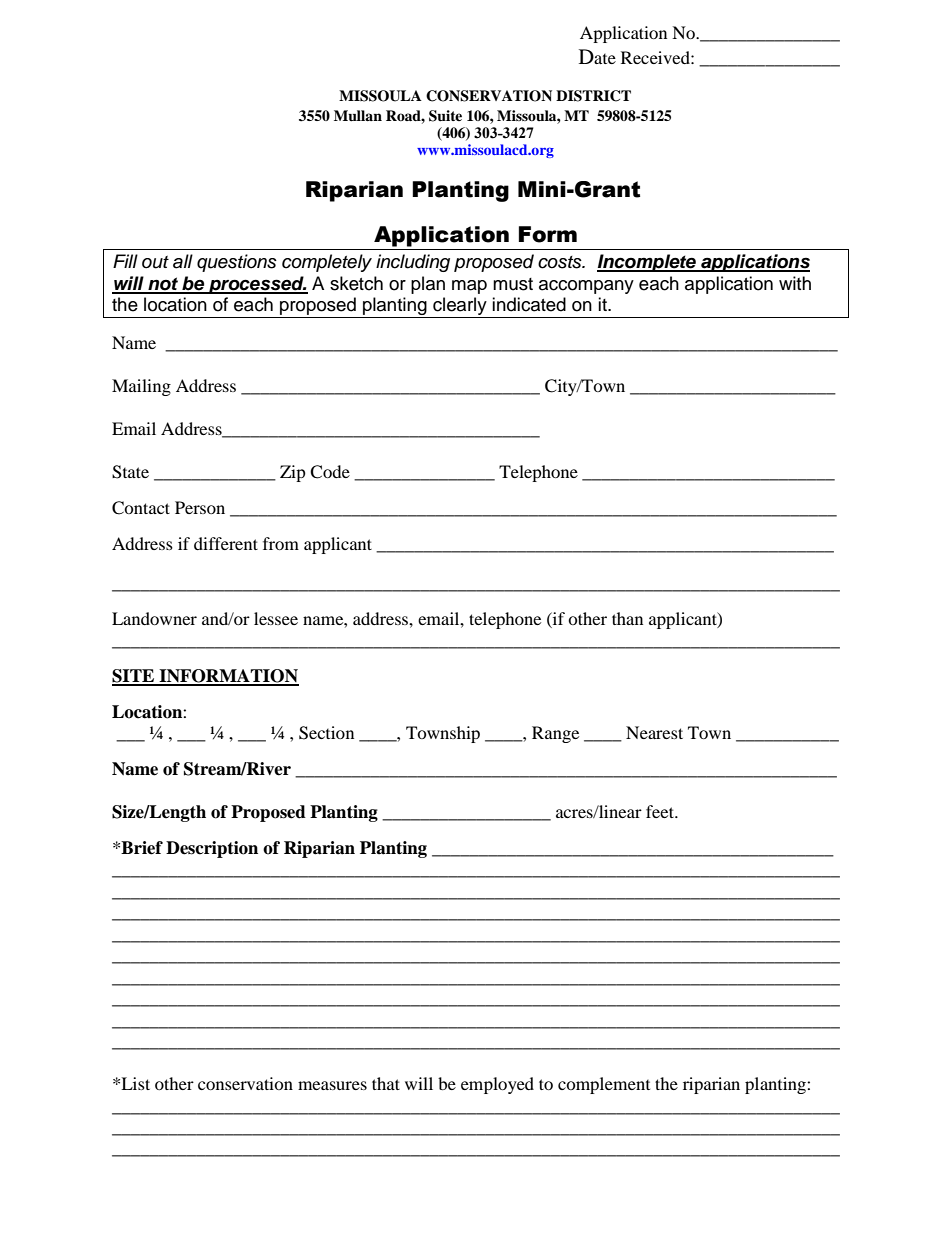 The image size is (952, 1233). Describe the element at coordinates (445, 116) in the screenshot. I see `Suite` at that location.
